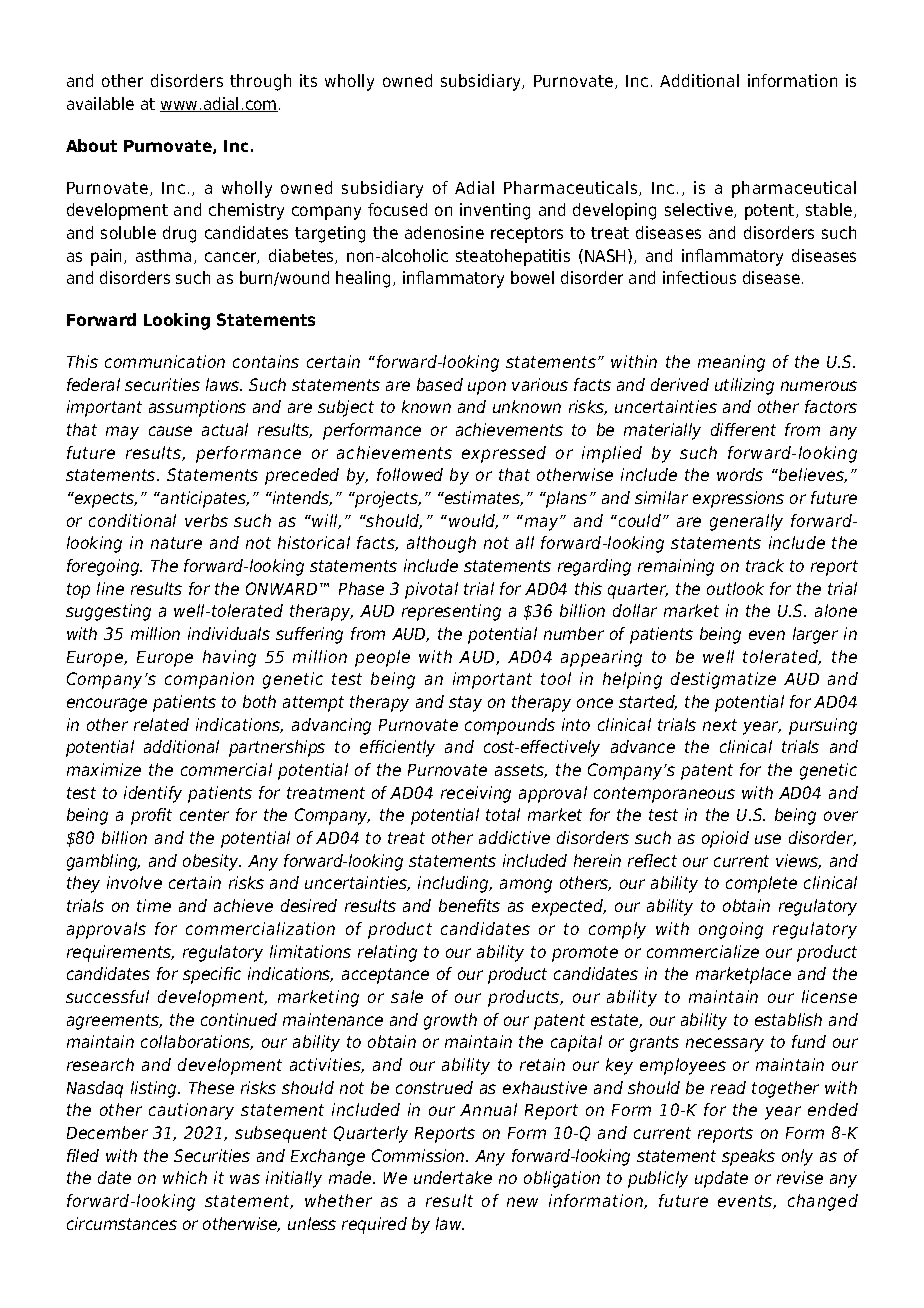 This document has width=924, height=1308. I want to click on available, so click(100, 103).
